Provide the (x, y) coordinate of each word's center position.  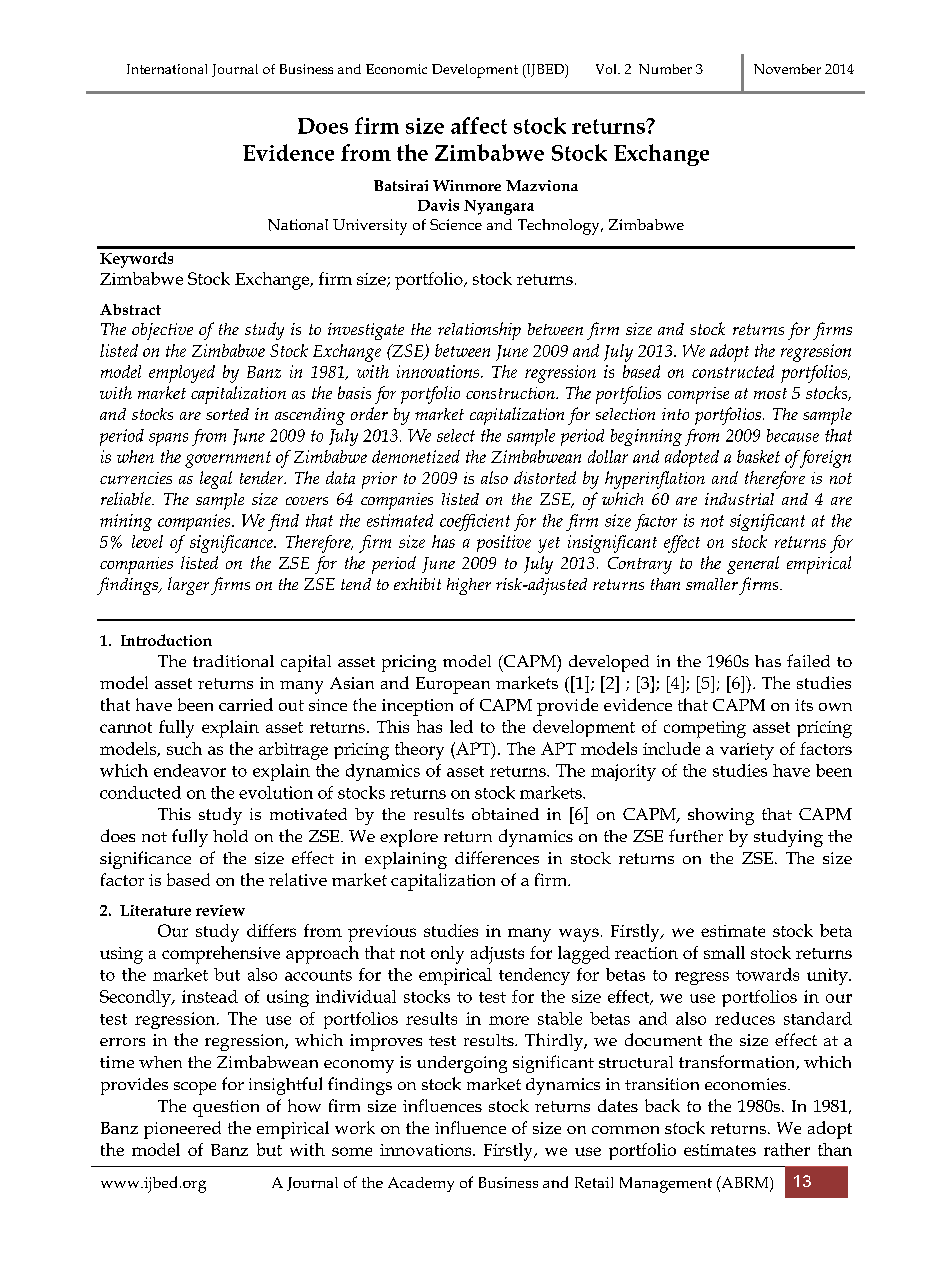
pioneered (182, 1130)
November (787, 69)
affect (479, 125)
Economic (396, 69)
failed (808, 660)
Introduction (166, 640)
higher (469, 586)
